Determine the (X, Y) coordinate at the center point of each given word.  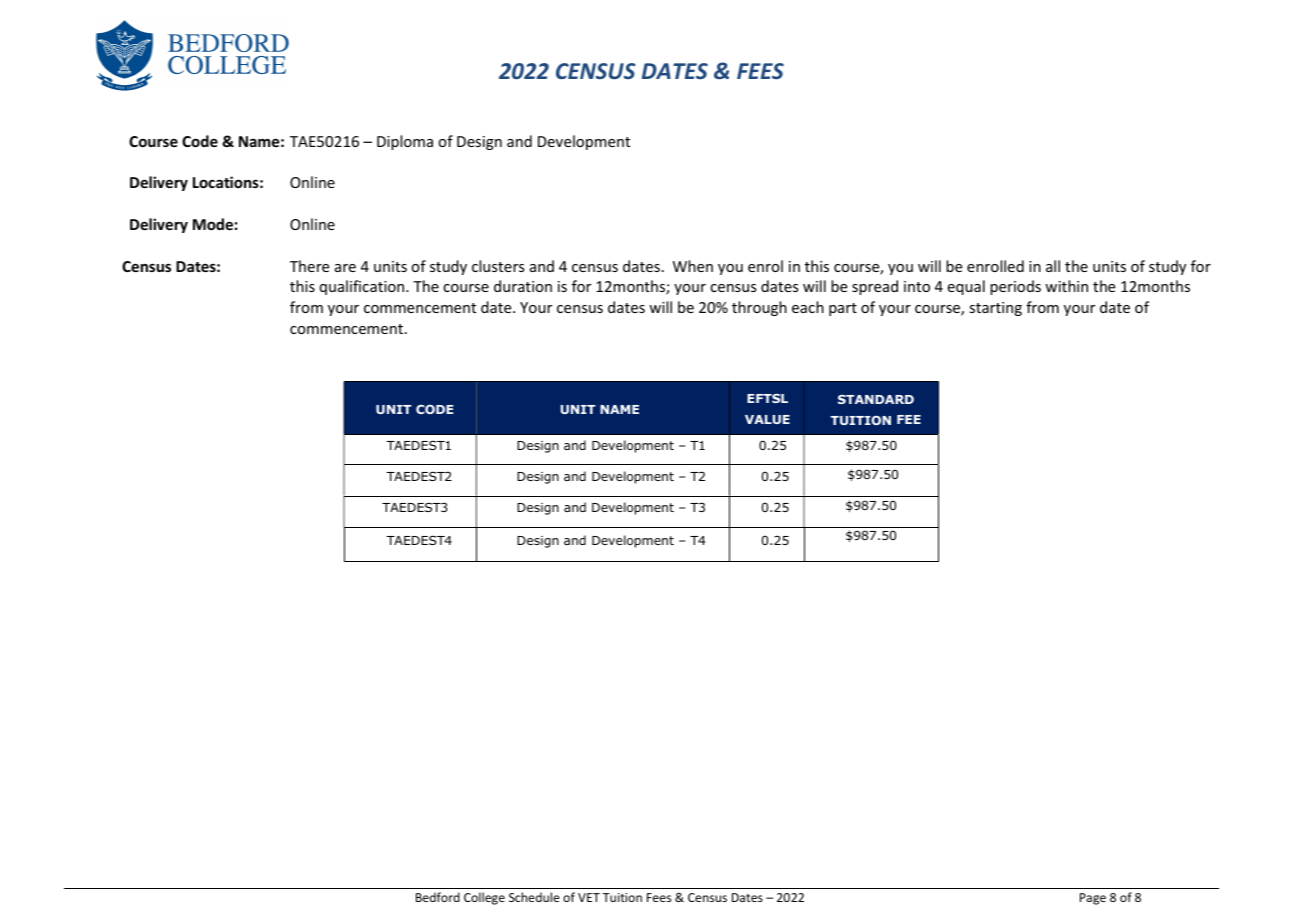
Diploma (405, 142)
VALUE (767, 419)
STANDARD (876, 399)
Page (1093, 899)
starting (995, 309)
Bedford (438, 897)
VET (589, 897)
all (1053, 266)
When (693, 266)
